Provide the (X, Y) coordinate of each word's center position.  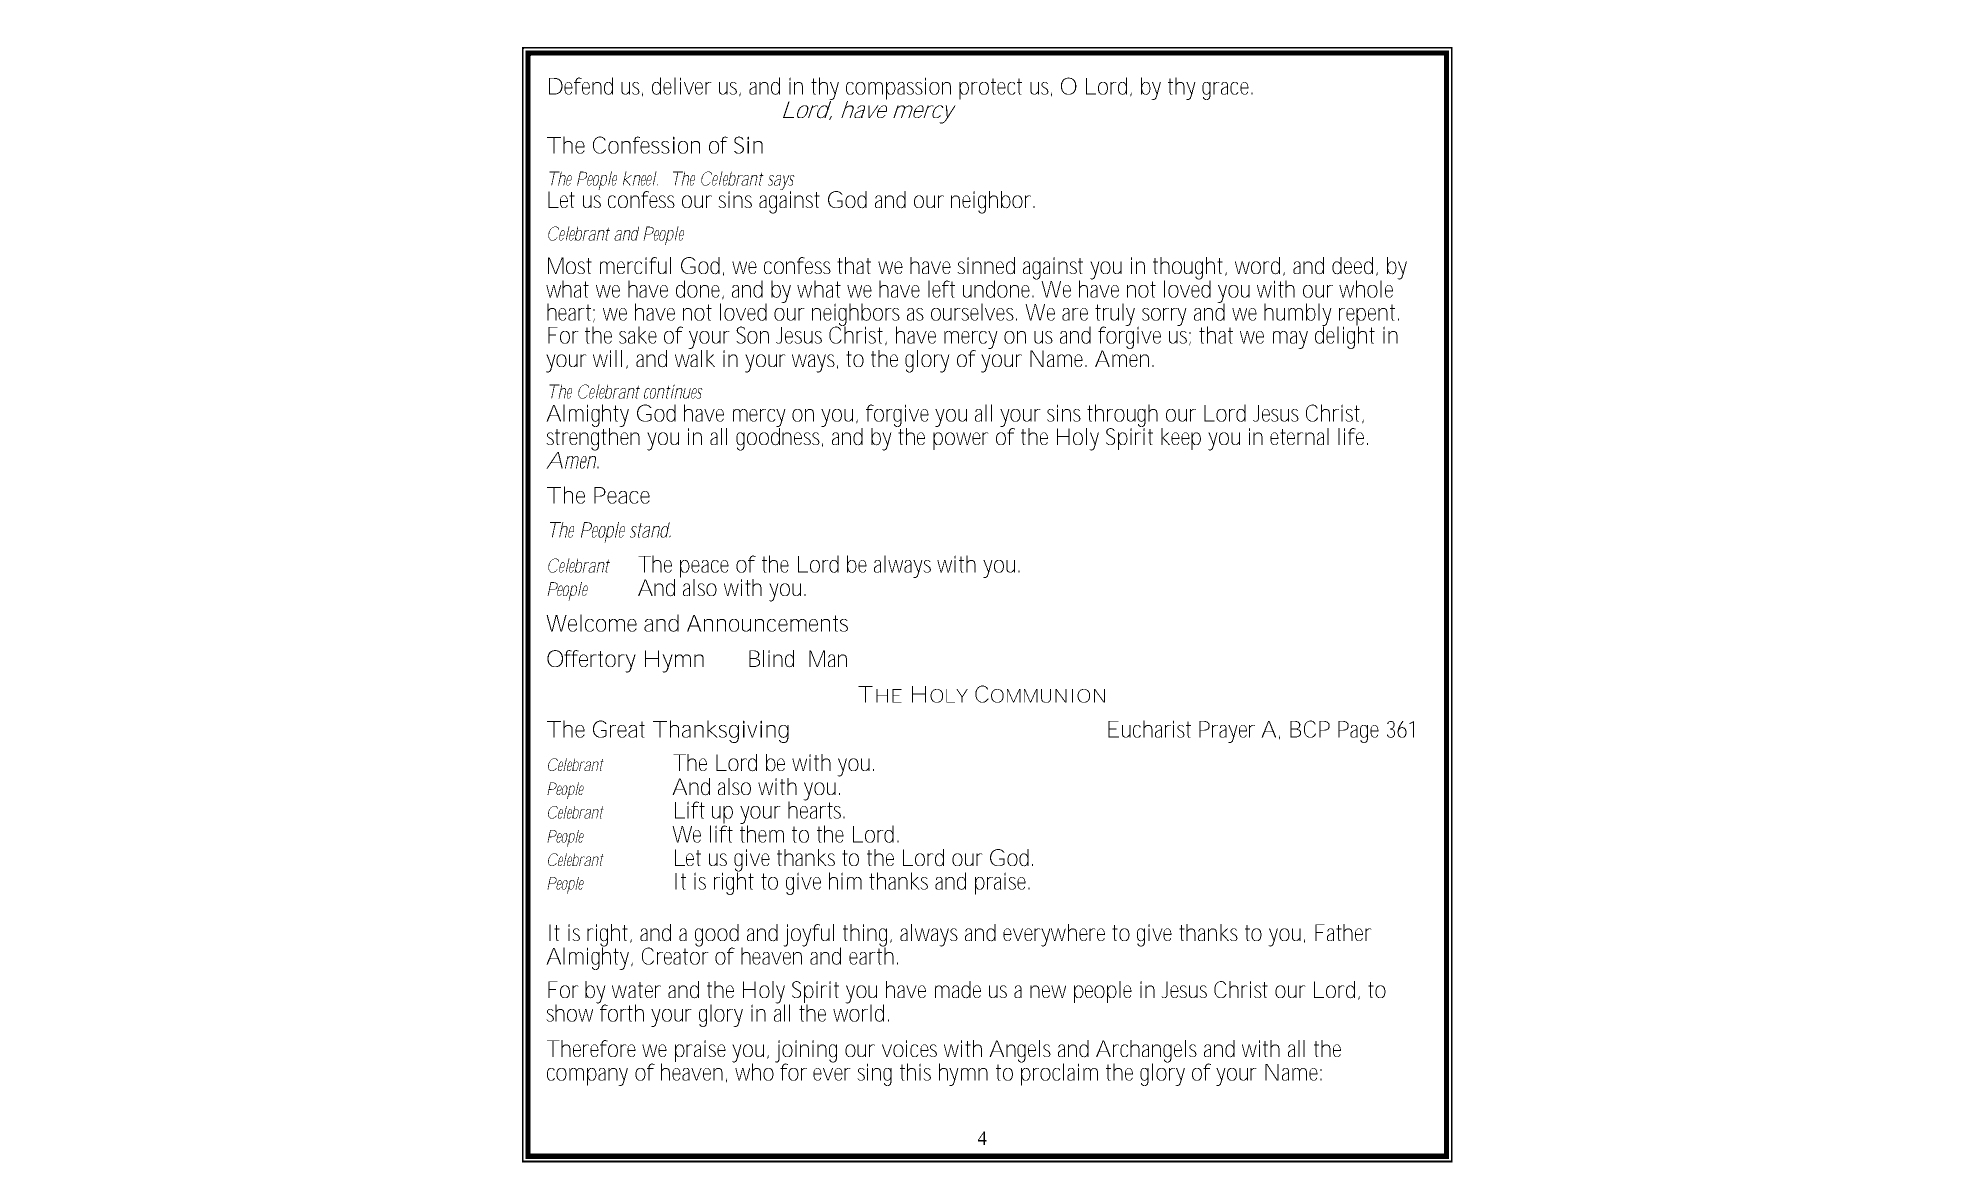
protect (990, 89)
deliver (682, 86)
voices (909, 1048)
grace (1225, 91)
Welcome (591, 623)
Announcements (767, 623)
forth (621, 1012)
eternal (1299, 436)
